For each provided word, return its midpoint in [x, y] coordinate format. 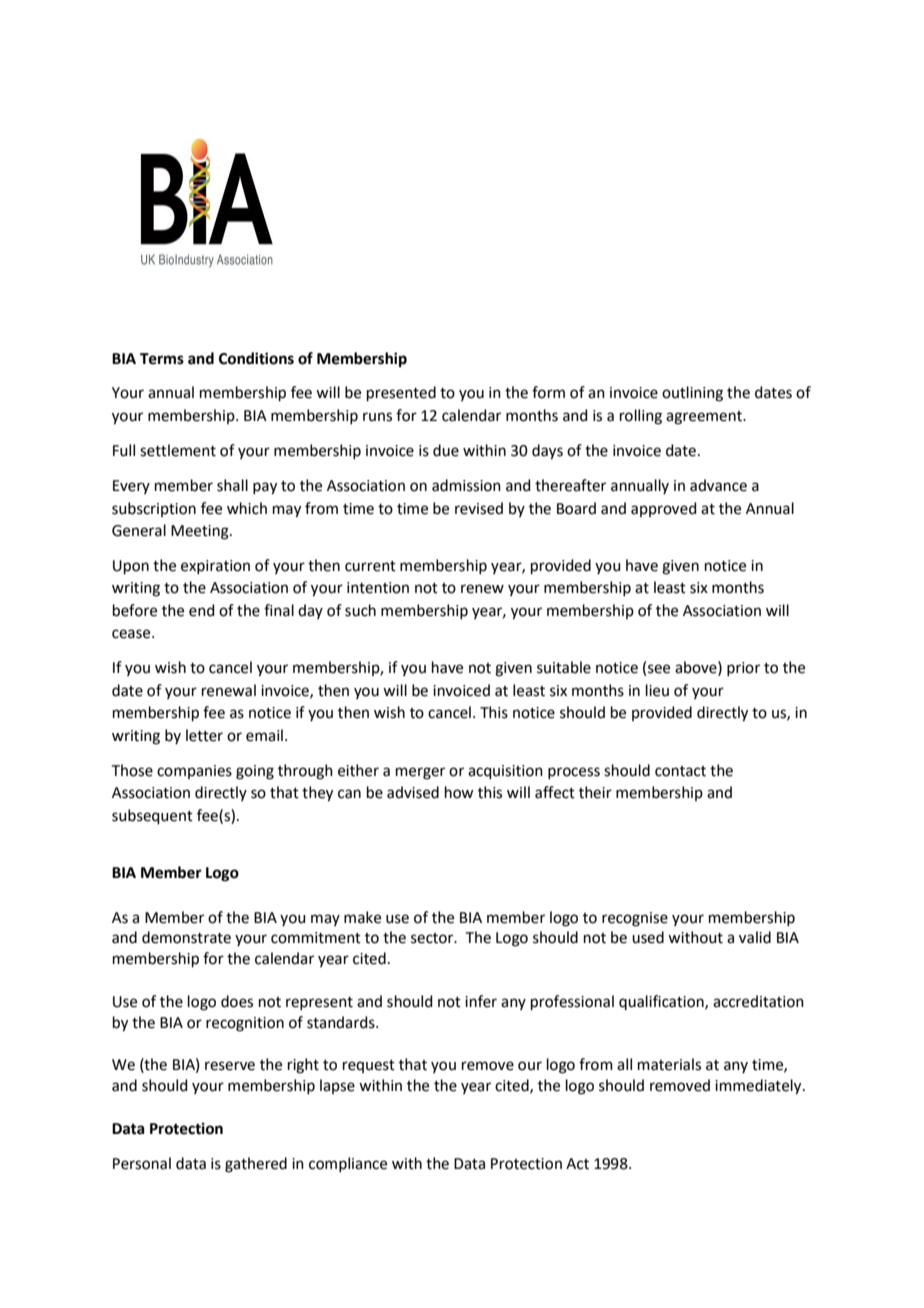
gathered [256, 1165]
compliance [348, 1164]
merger [420, 773]
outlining [692, 394]
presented [401, 393]
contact [680, 771]
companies [194, 772]
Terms [162, 359]
